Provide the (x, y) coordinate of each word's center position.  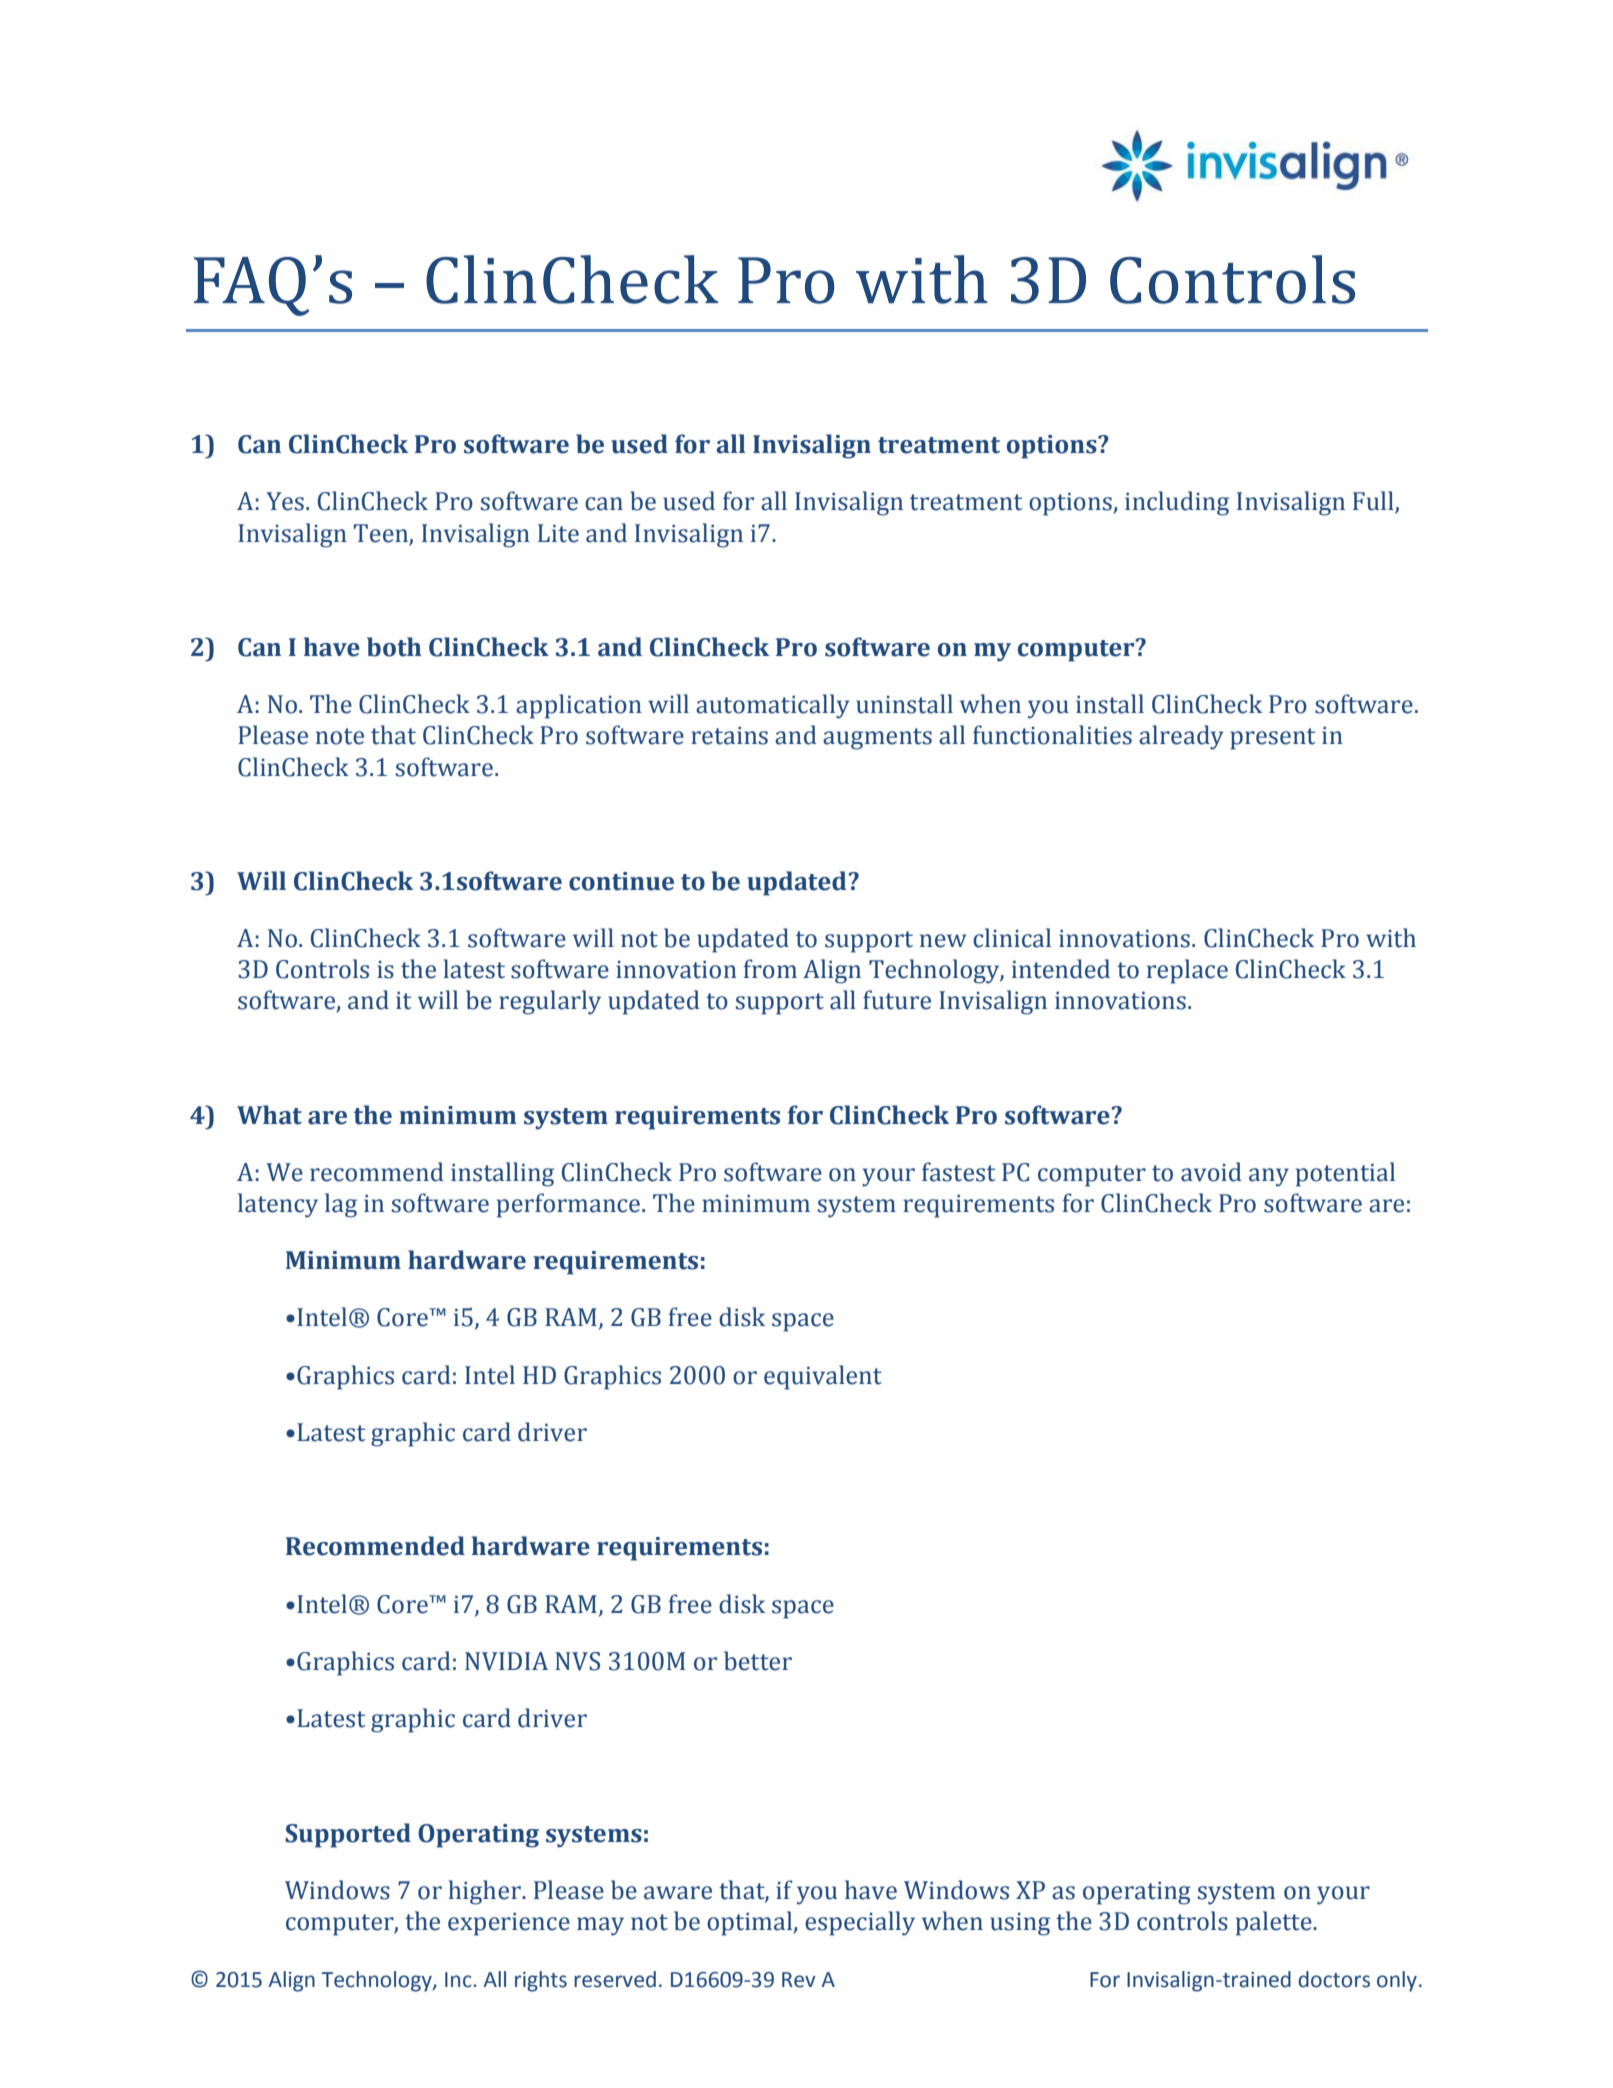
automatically (773, 706)
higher (486, 1892)
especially (860, 1923)
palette (1275, 1923)
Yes (285, 501)
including (1177, 503)
